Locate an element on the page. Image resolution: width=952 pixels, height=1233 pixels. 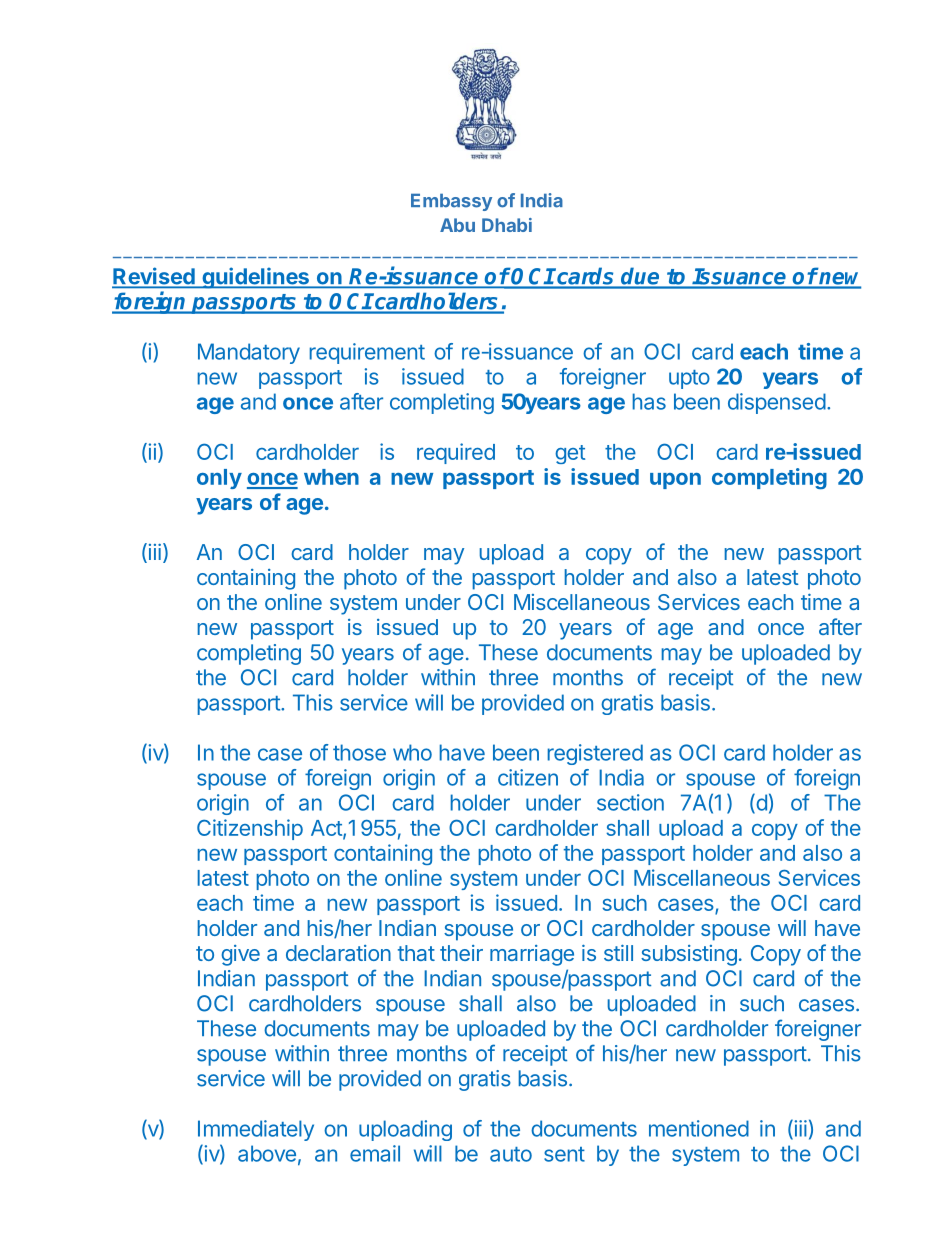
auto is located at coordinates (511, 1154).
